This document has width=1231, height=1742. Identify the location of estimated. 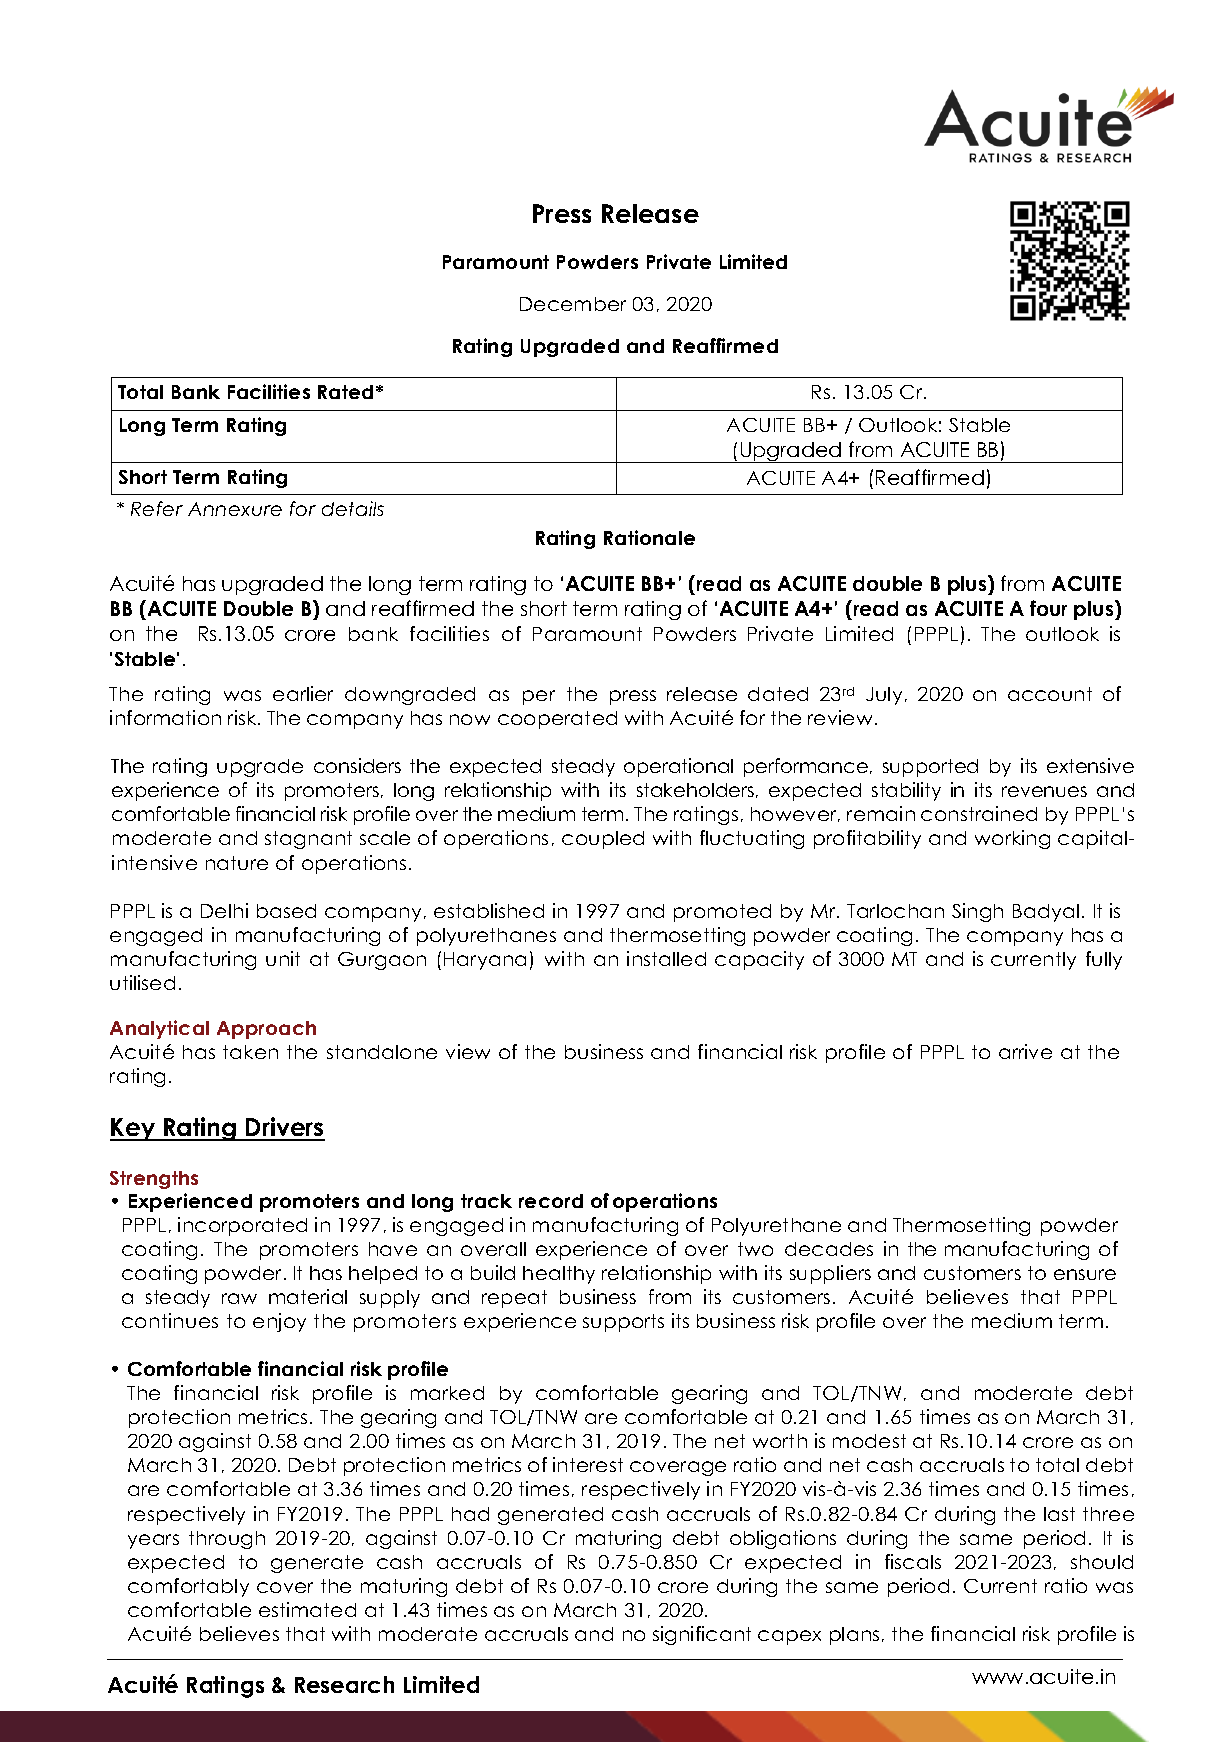
(307, 1609).
